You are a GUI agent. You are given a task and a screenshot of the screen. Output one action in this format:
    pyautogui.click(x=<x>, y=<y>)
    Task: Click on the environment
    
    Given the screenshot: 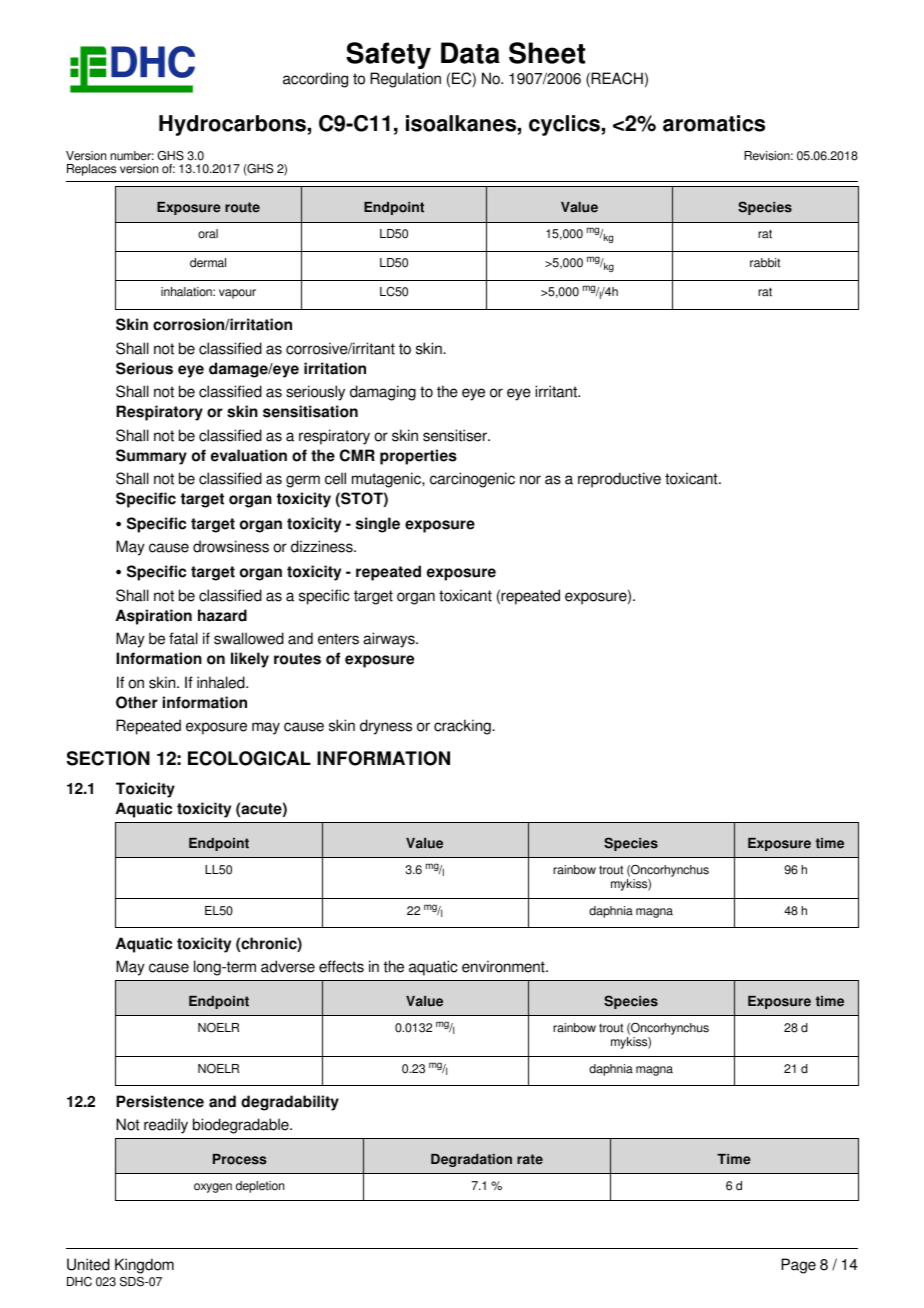 What is the action you would take?
    pyautogui.click(x=504, y=966)
